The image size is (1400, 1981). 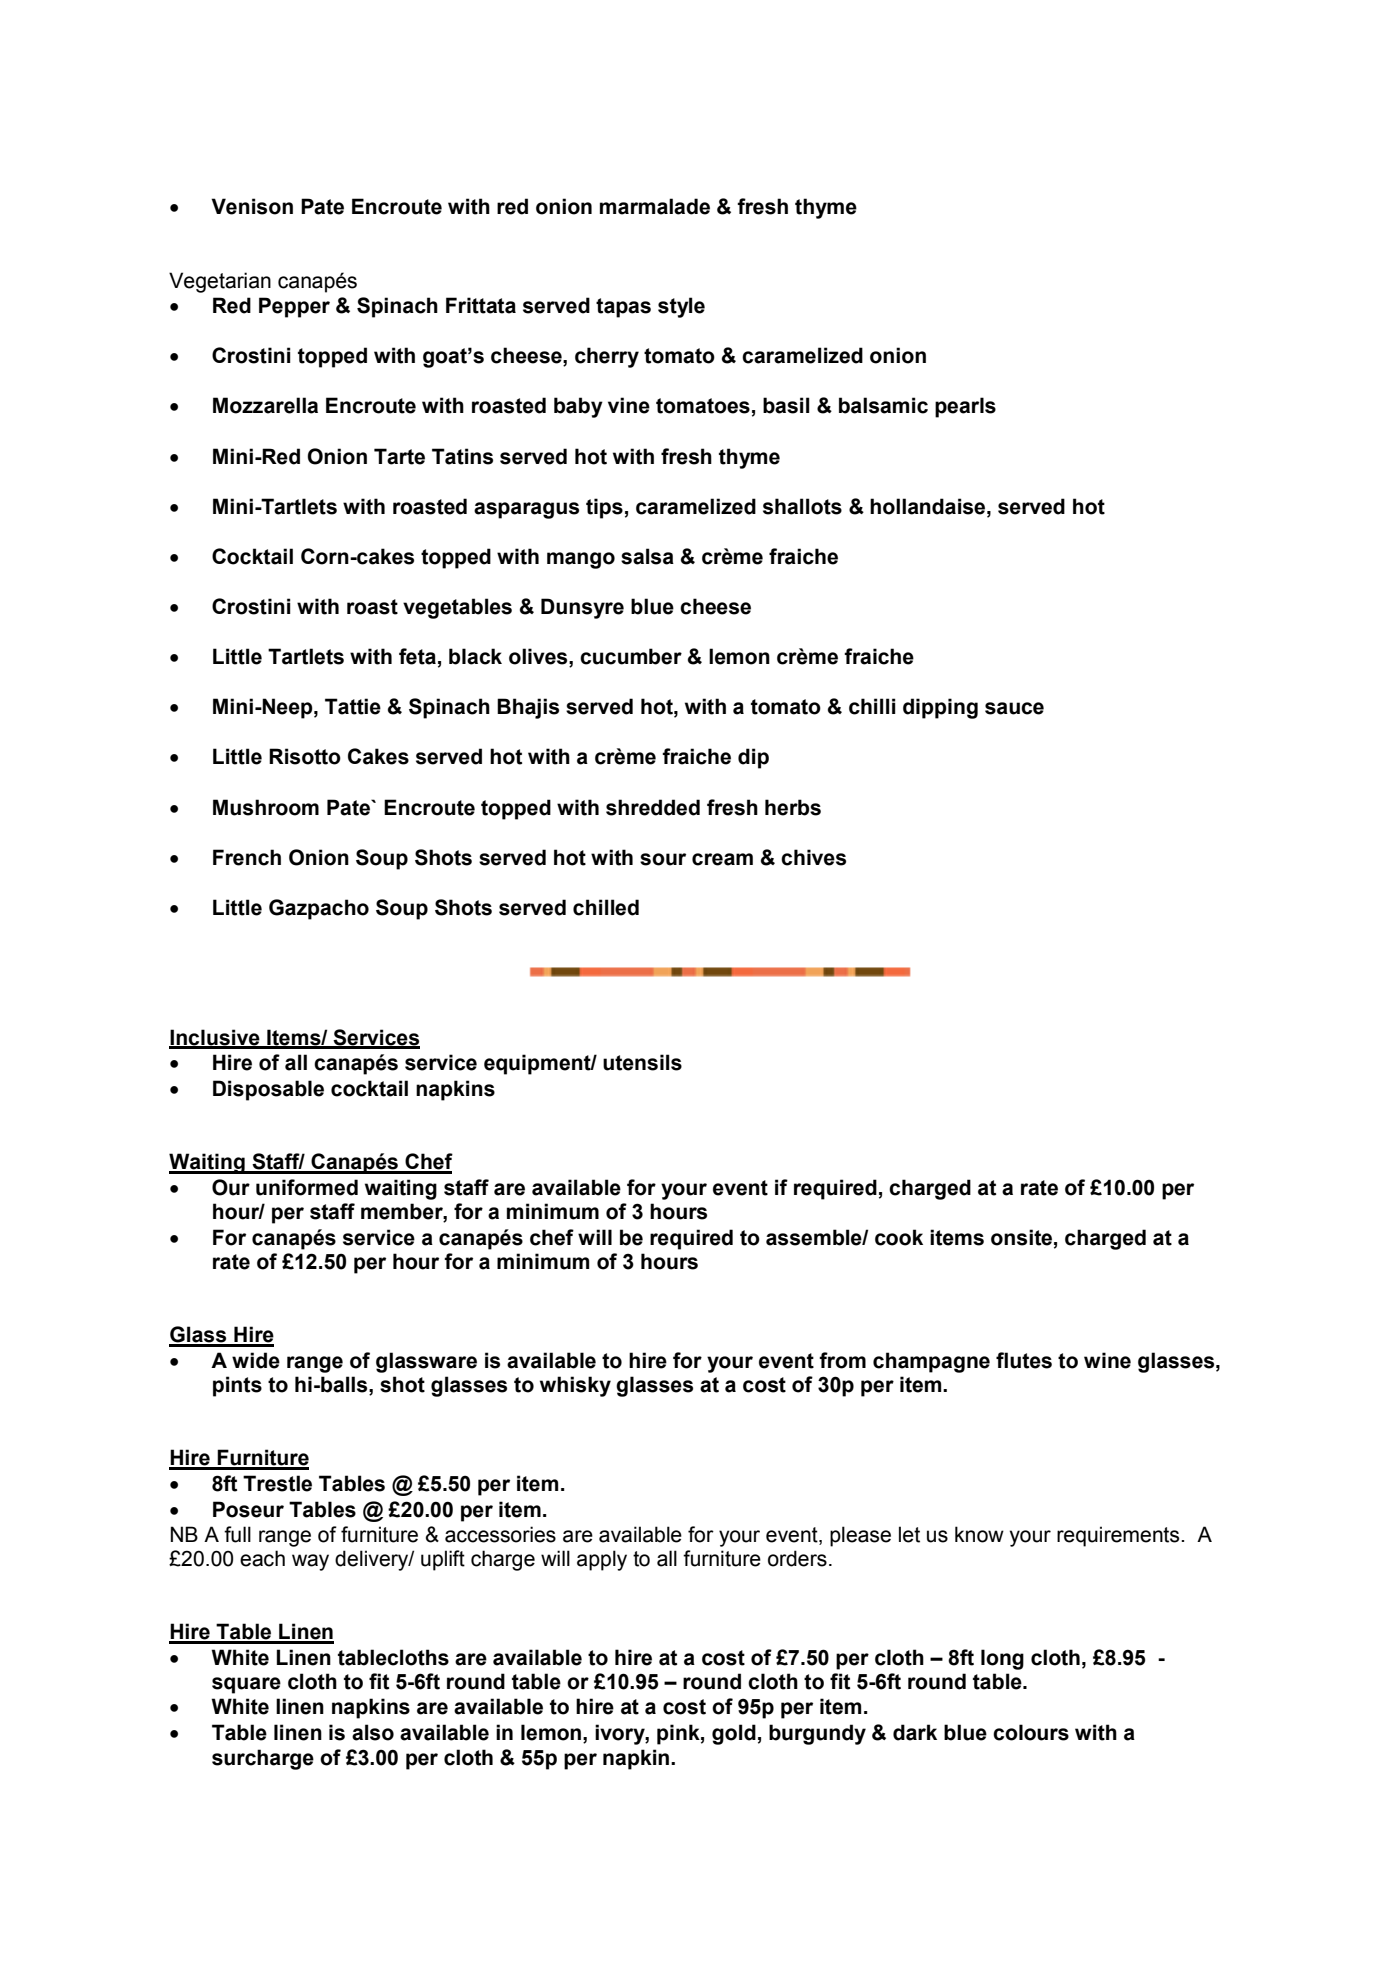 I want to click on cook, so click(x=899, y=1237).
